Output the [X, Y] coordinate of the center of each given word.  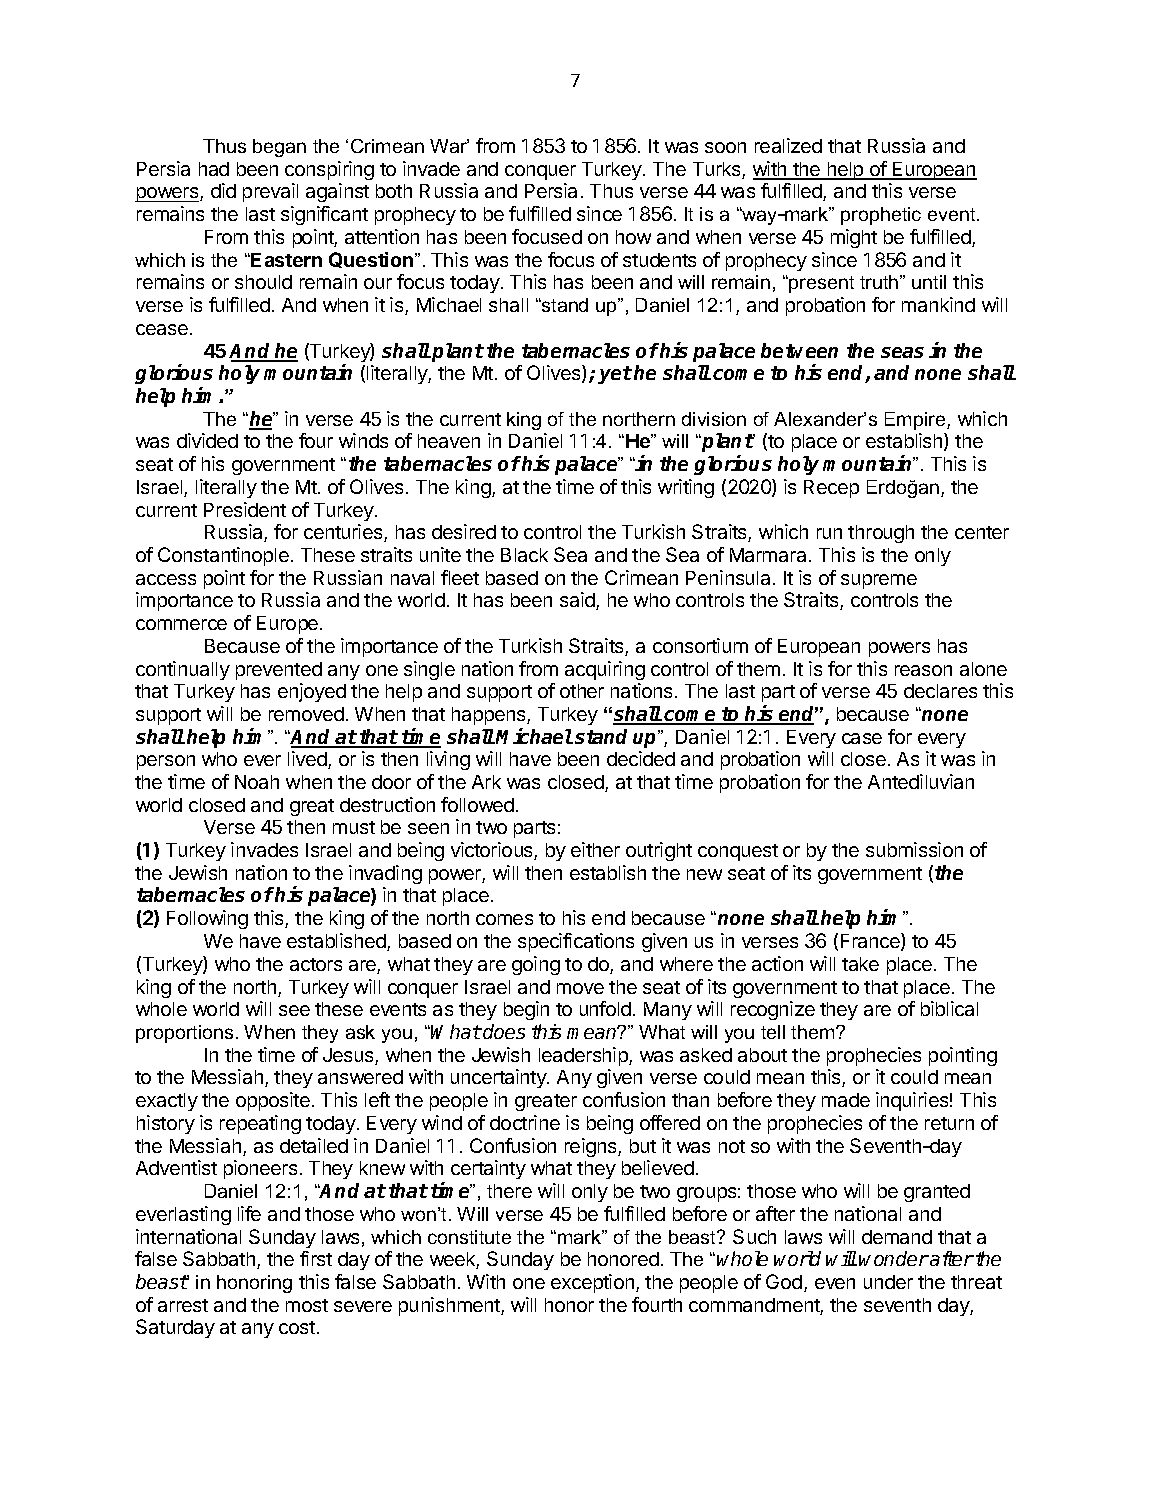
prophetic [881, 216]
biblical [949, 1008]
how [633, 237]
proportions [184, 1034]
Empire [916, 421]
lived [308, 760]
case [862, 738]
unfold [605, 1008]
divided [207, 440]
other [582, 691]
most [307, 1305]
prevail [270, 192]
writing [686, 488]
